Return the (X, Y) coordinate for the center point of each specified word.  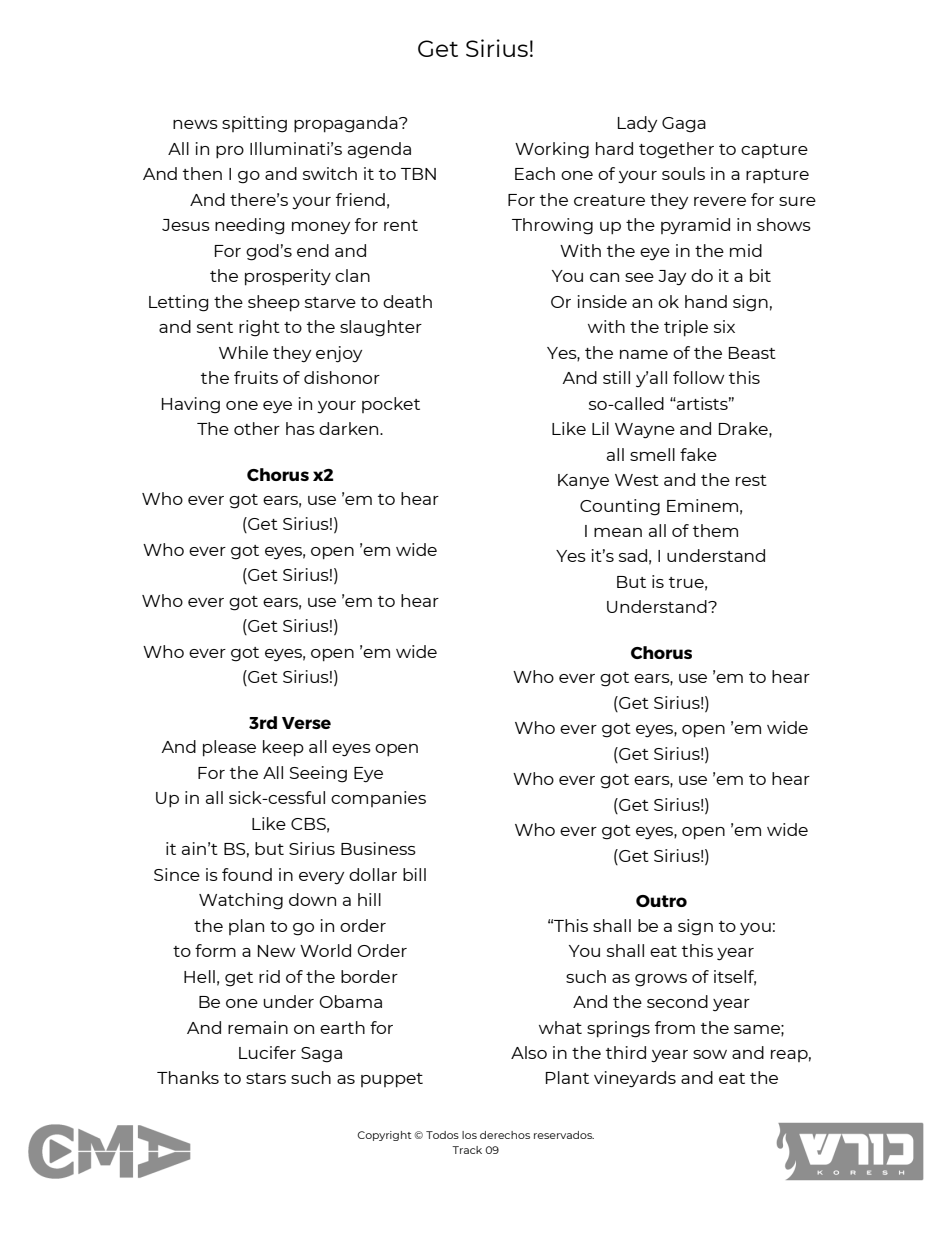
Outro (661, 901)
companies (378, 799)
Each (535, 173)
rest (751, 480)
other (257, 428)
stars (266, 1078)
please (229, 748)
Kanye (583, 482)
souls (683, 173)
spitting (254, 124)
